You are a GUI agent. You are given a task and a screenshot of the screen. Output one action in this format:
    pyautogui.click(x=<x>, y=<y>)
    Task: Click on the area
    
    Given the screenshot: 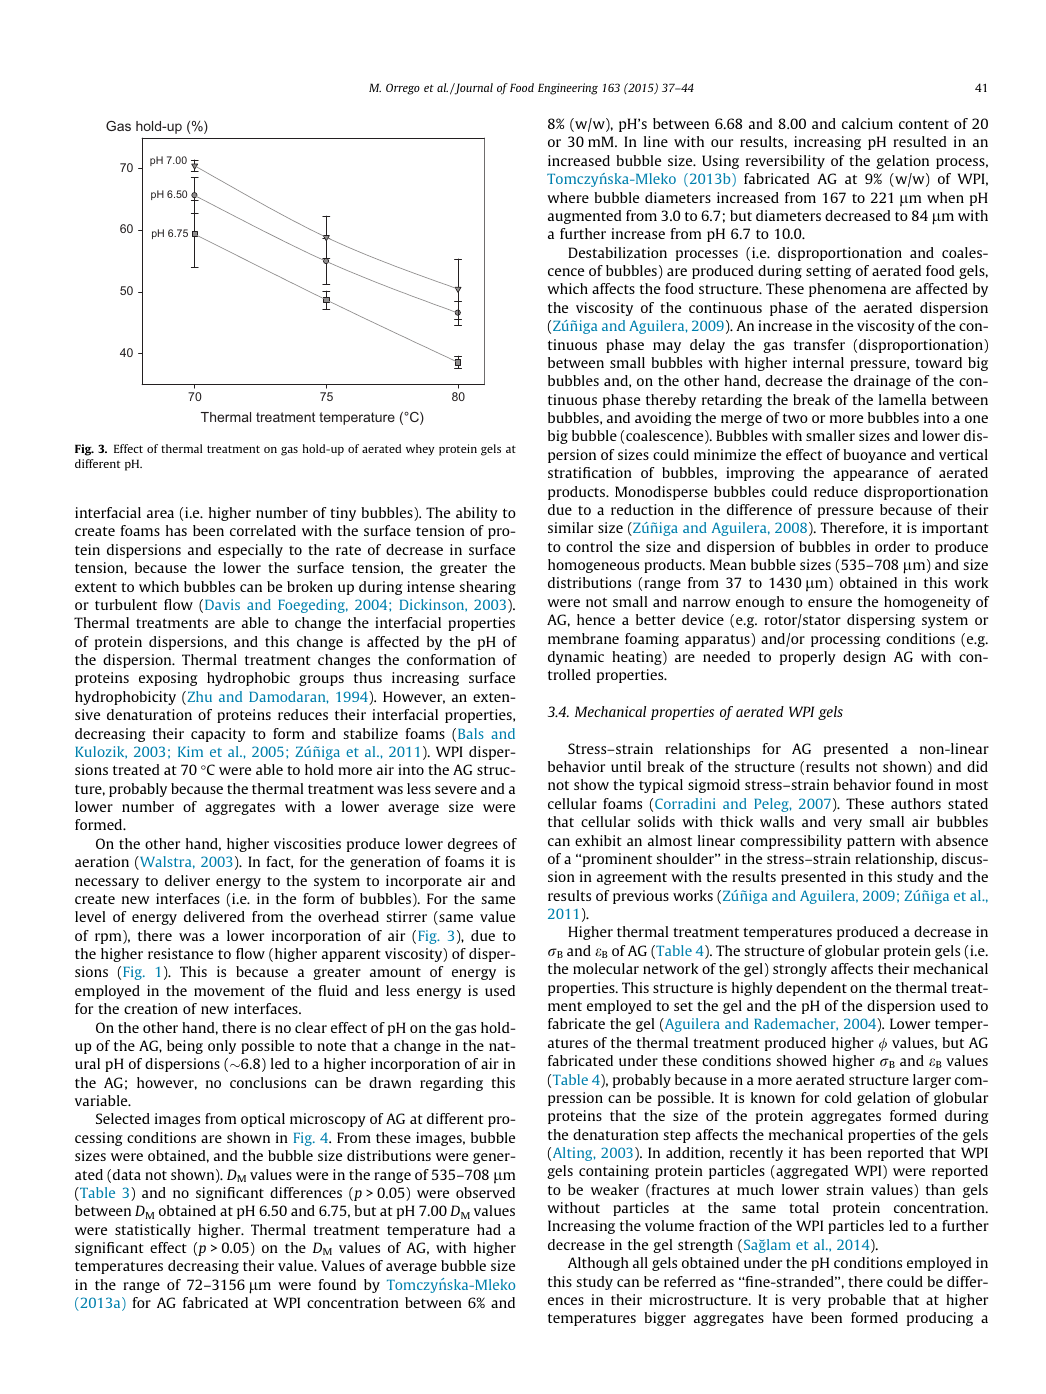 What is the action you would take?
    pyautogui.click(x=160, y=514)
